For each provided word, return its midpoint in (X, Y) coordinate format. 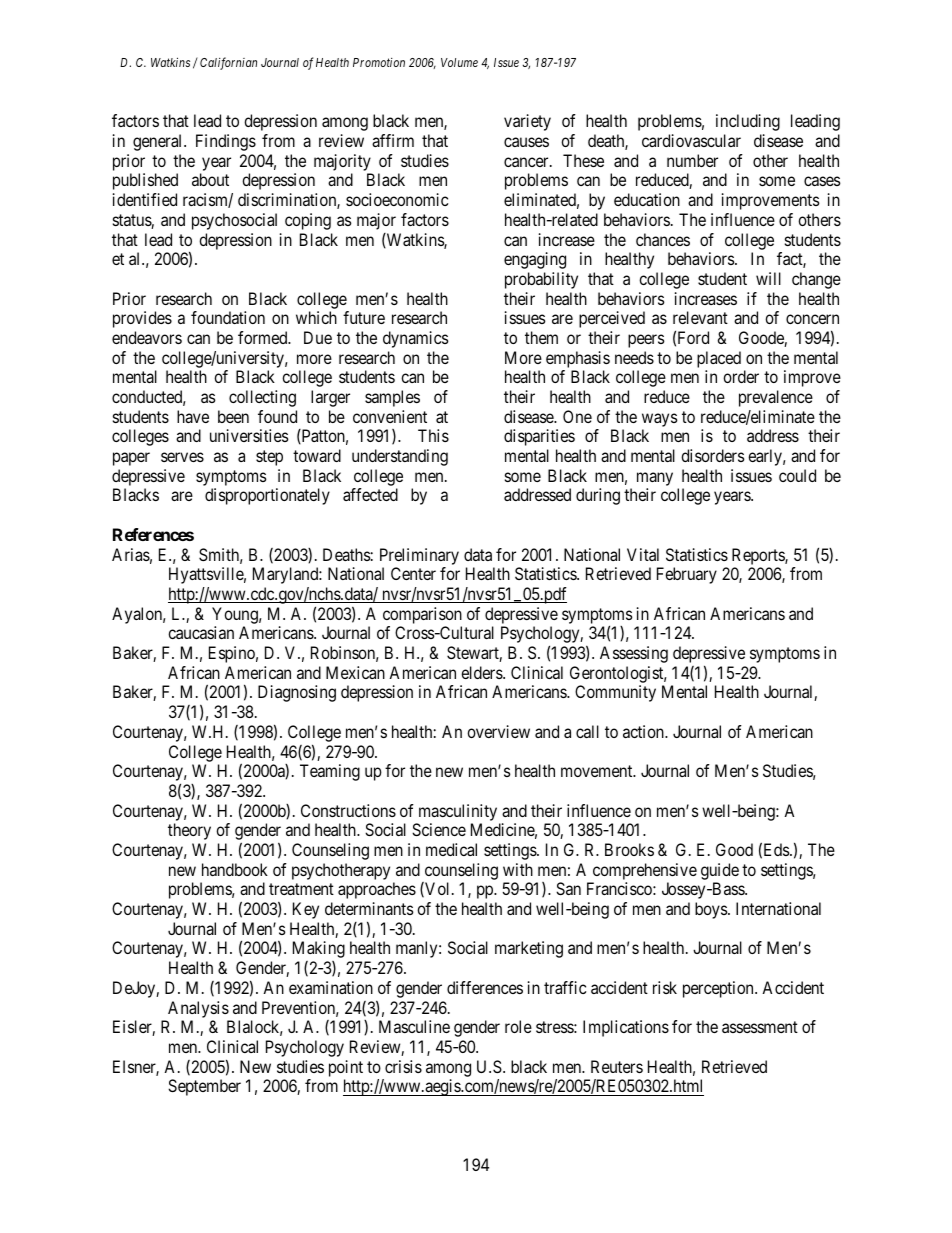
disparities (539, 437)
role (518, 1026)
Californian (228, 63)
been (233, 416)
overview (498, 731)
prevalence (776, 398)
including (748, 122)
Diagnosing (297, 693)
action (644, 731)
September (204, 1087)
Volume (459, 62)
